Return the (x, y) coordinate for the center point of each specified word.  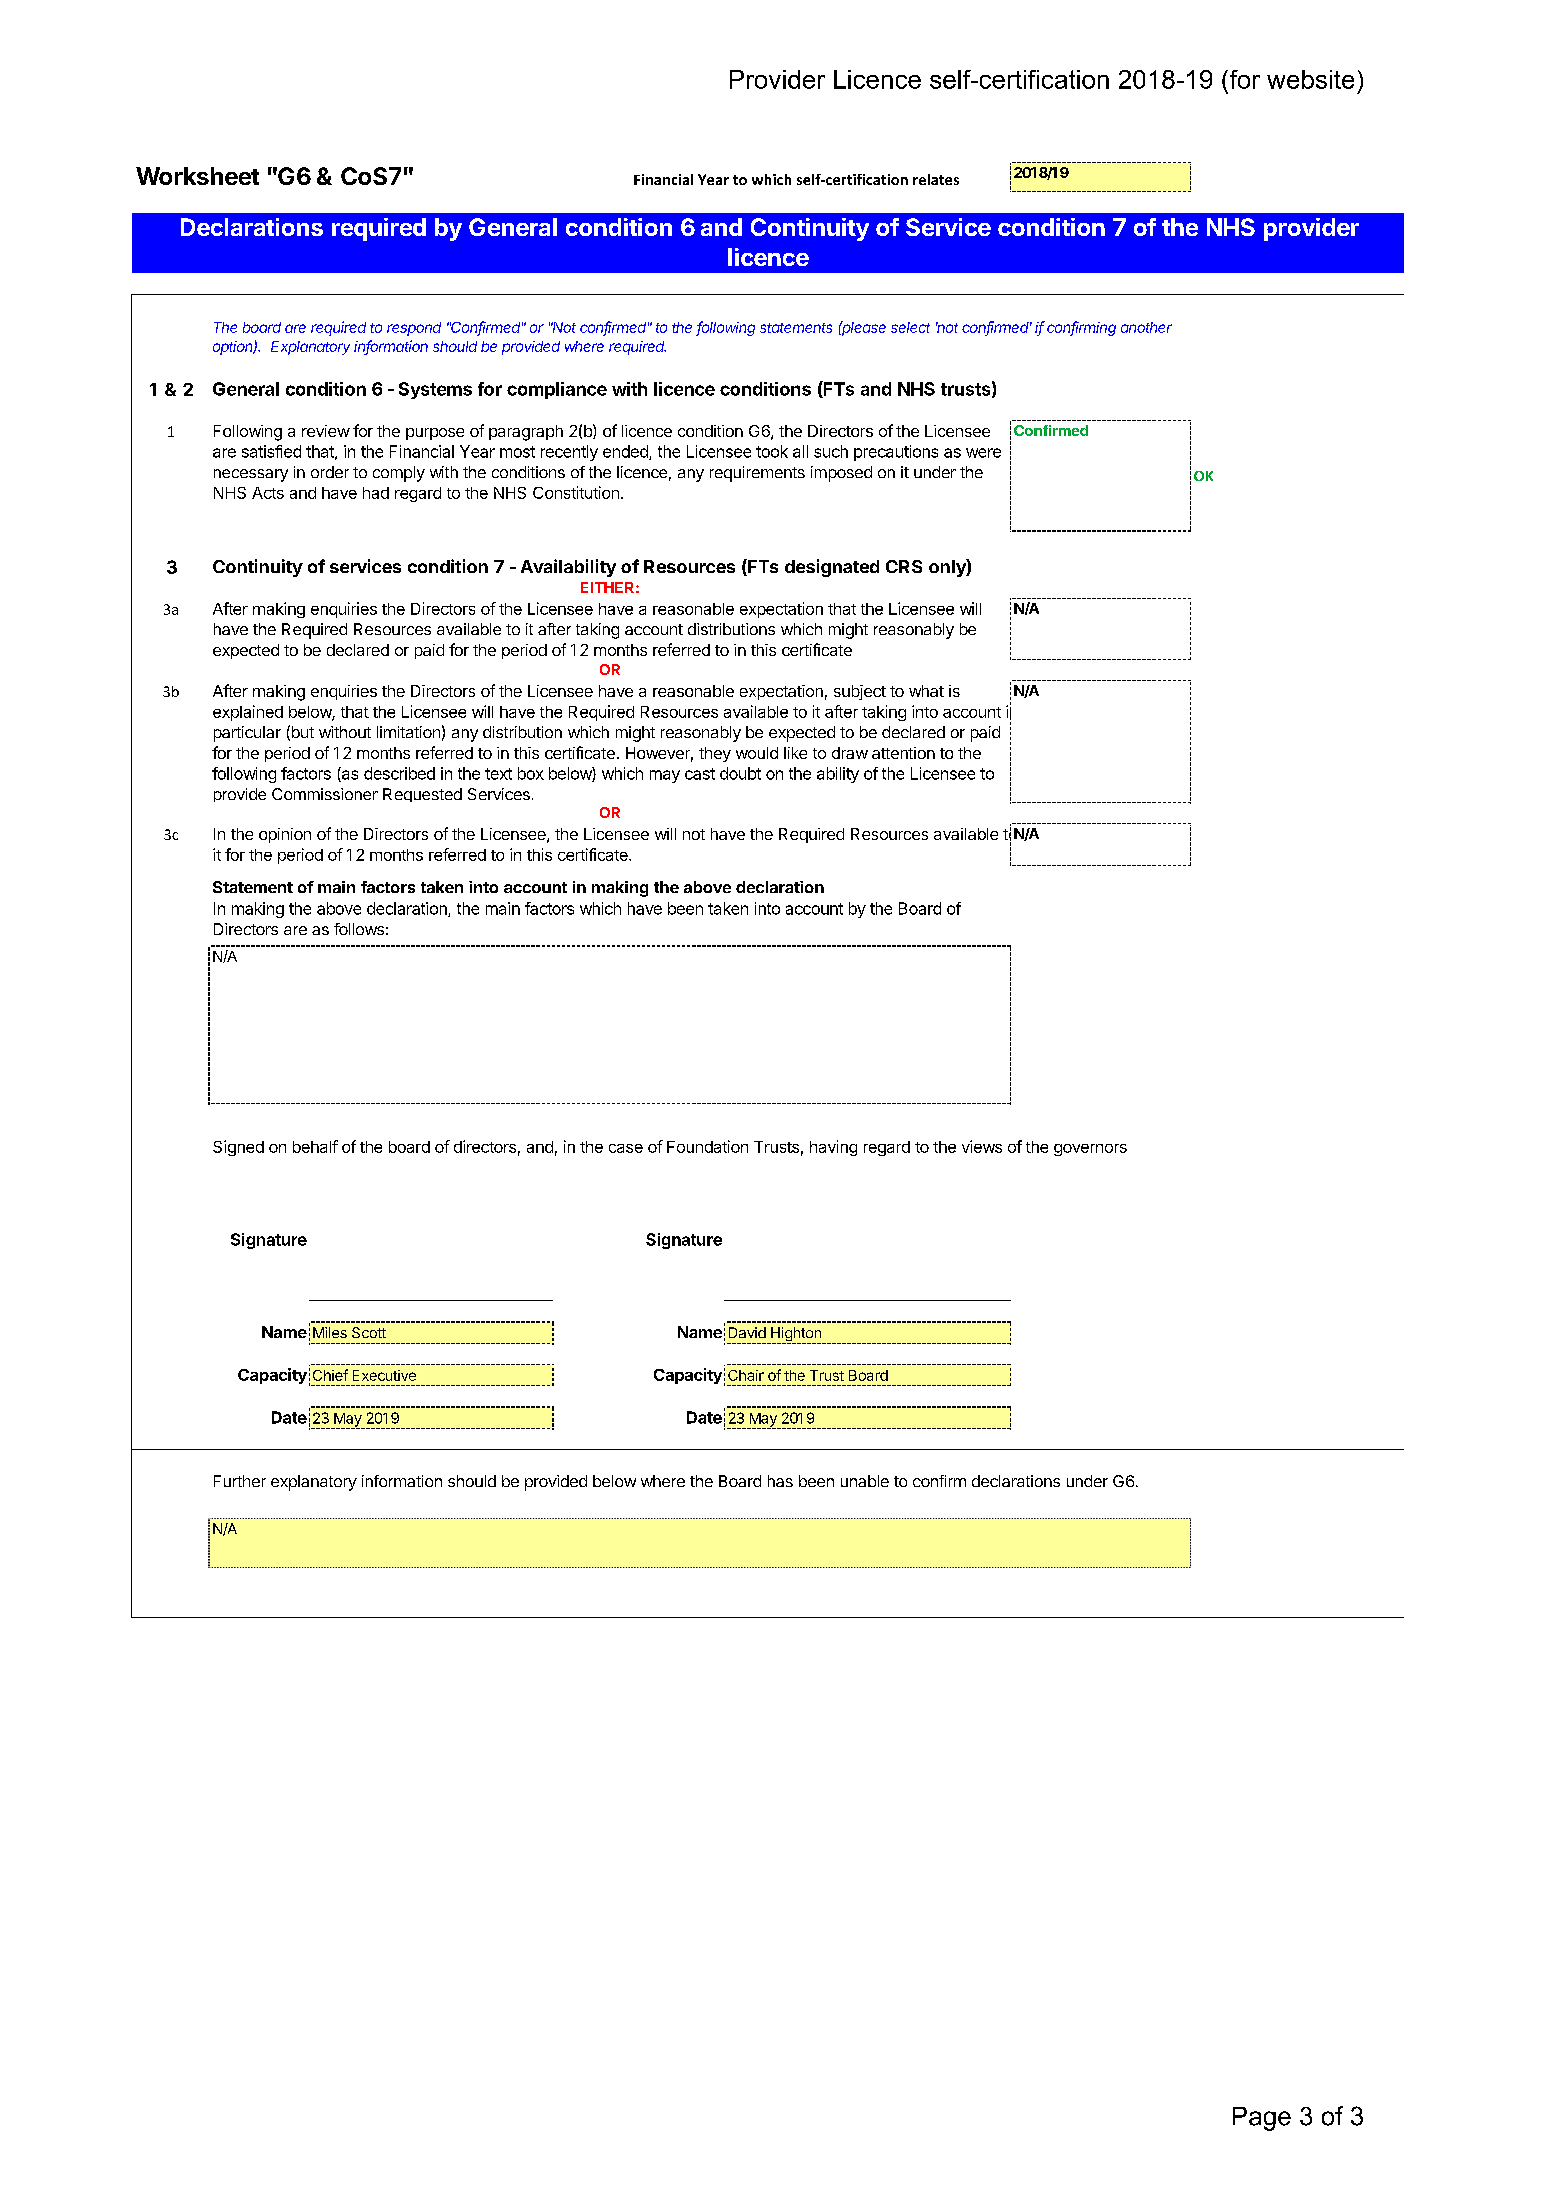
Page (1262, 2119)
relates (936, 179)
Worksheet (197, 176)
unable (865, 1481)
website (1310, 79)
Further (240, 1481)
